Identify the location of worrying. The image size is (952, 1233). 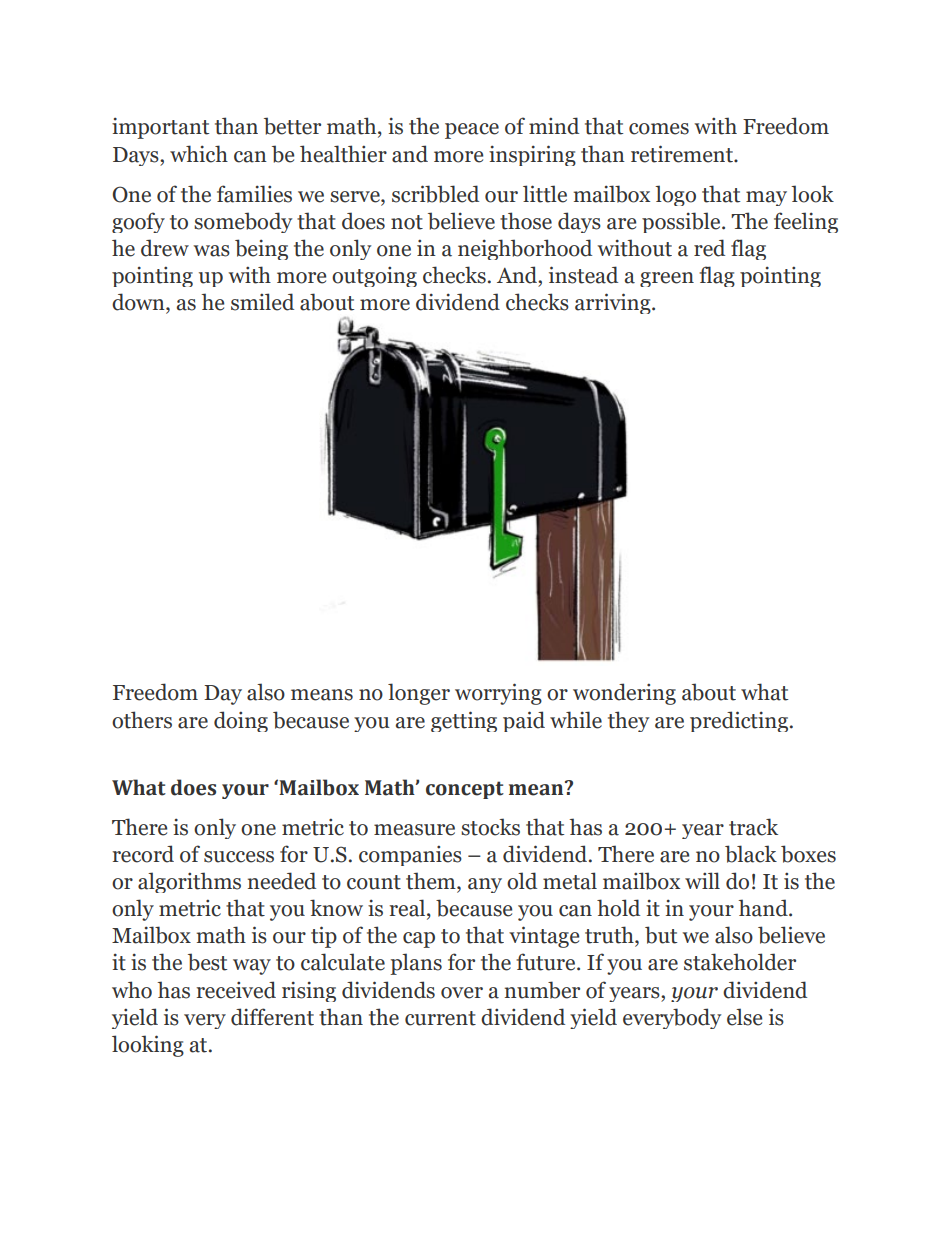
(498, 694).
